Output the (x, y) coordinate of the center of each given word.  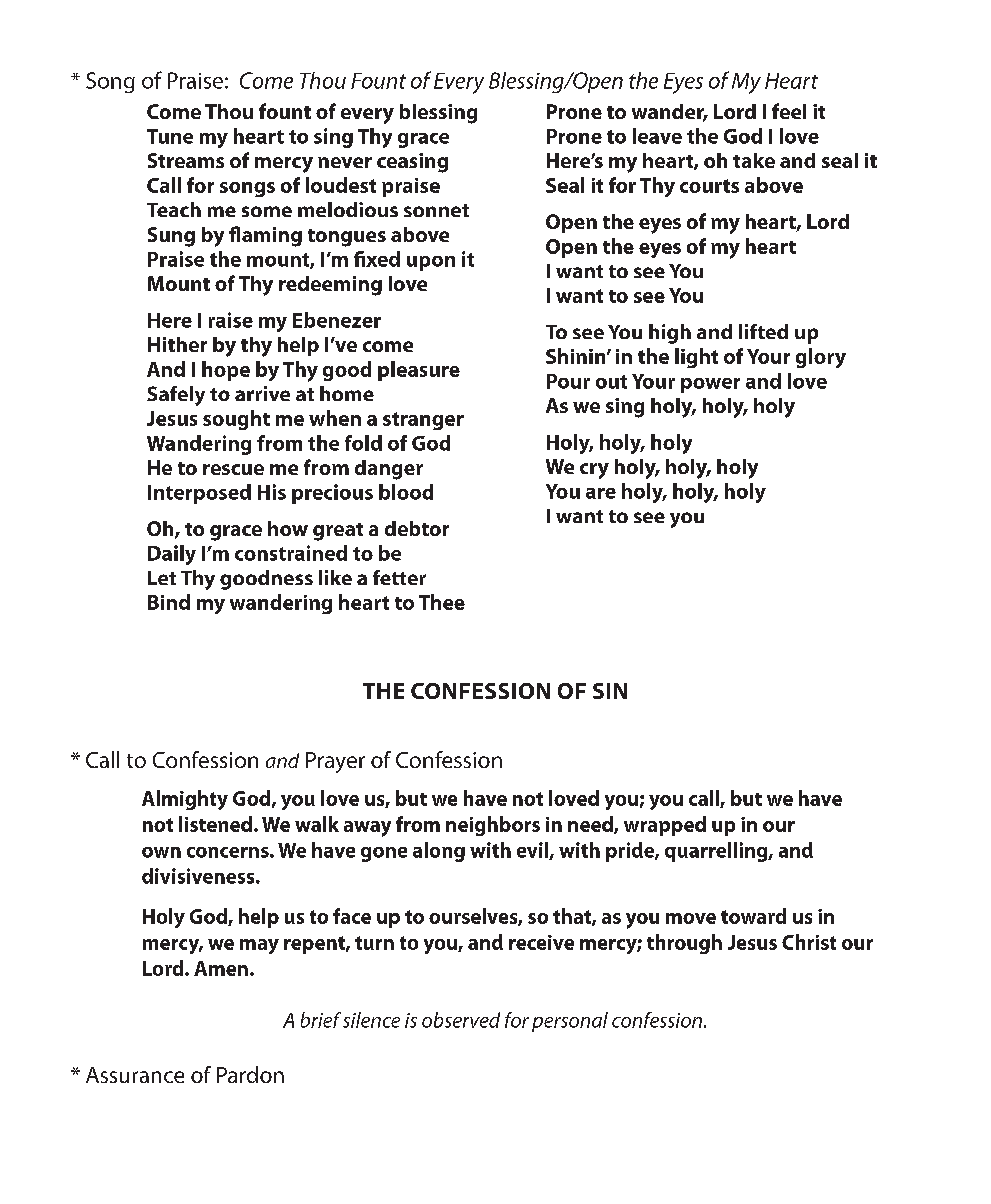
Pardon (250, 1074)
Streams (186, 160)
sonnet (436, 210)
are (601, 493)
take (754, 160)
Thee (442, 602)
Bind (169, 602)
